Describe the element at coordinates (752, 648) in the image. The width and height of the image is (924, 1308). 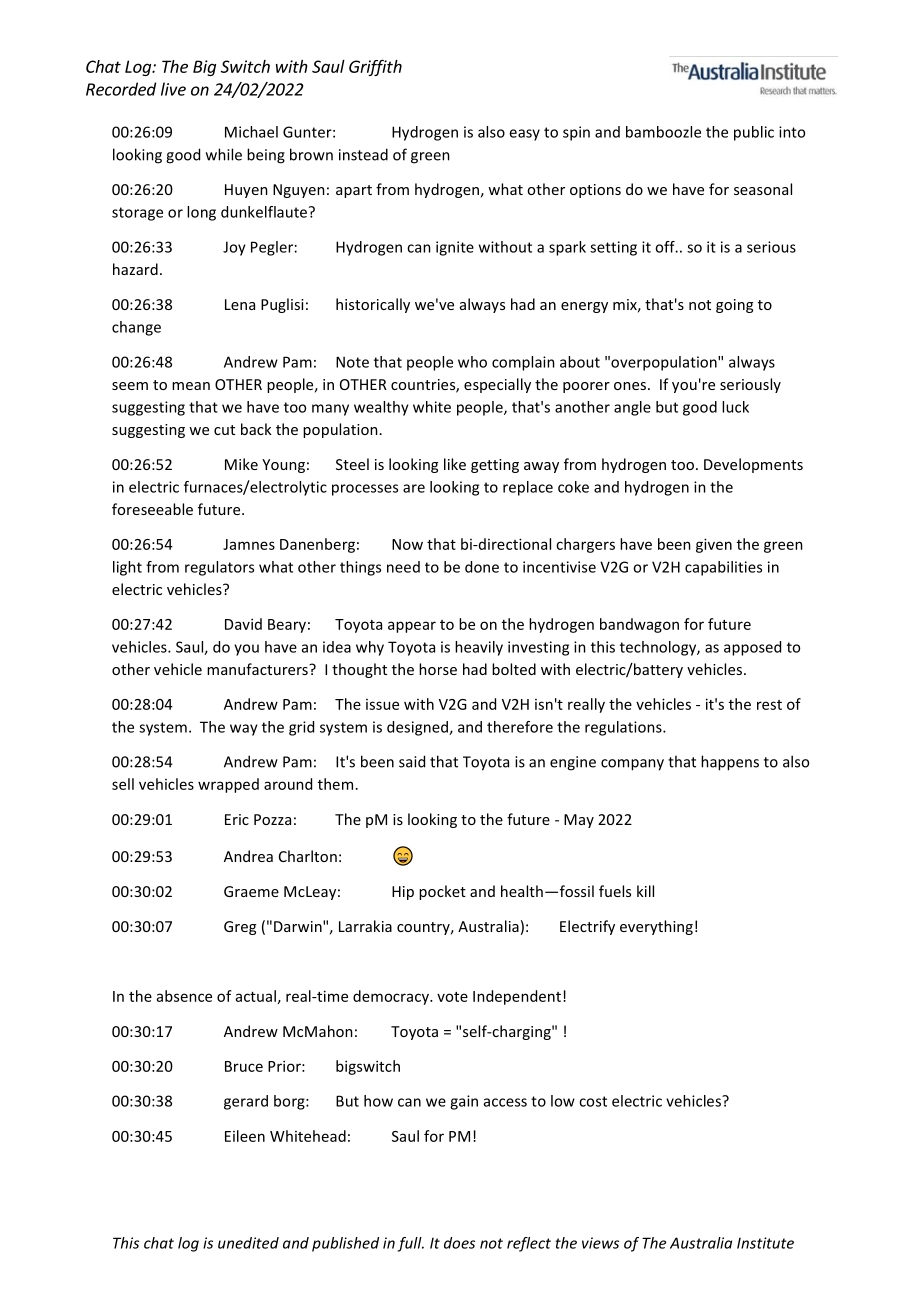
I see `apposed` at that location.
